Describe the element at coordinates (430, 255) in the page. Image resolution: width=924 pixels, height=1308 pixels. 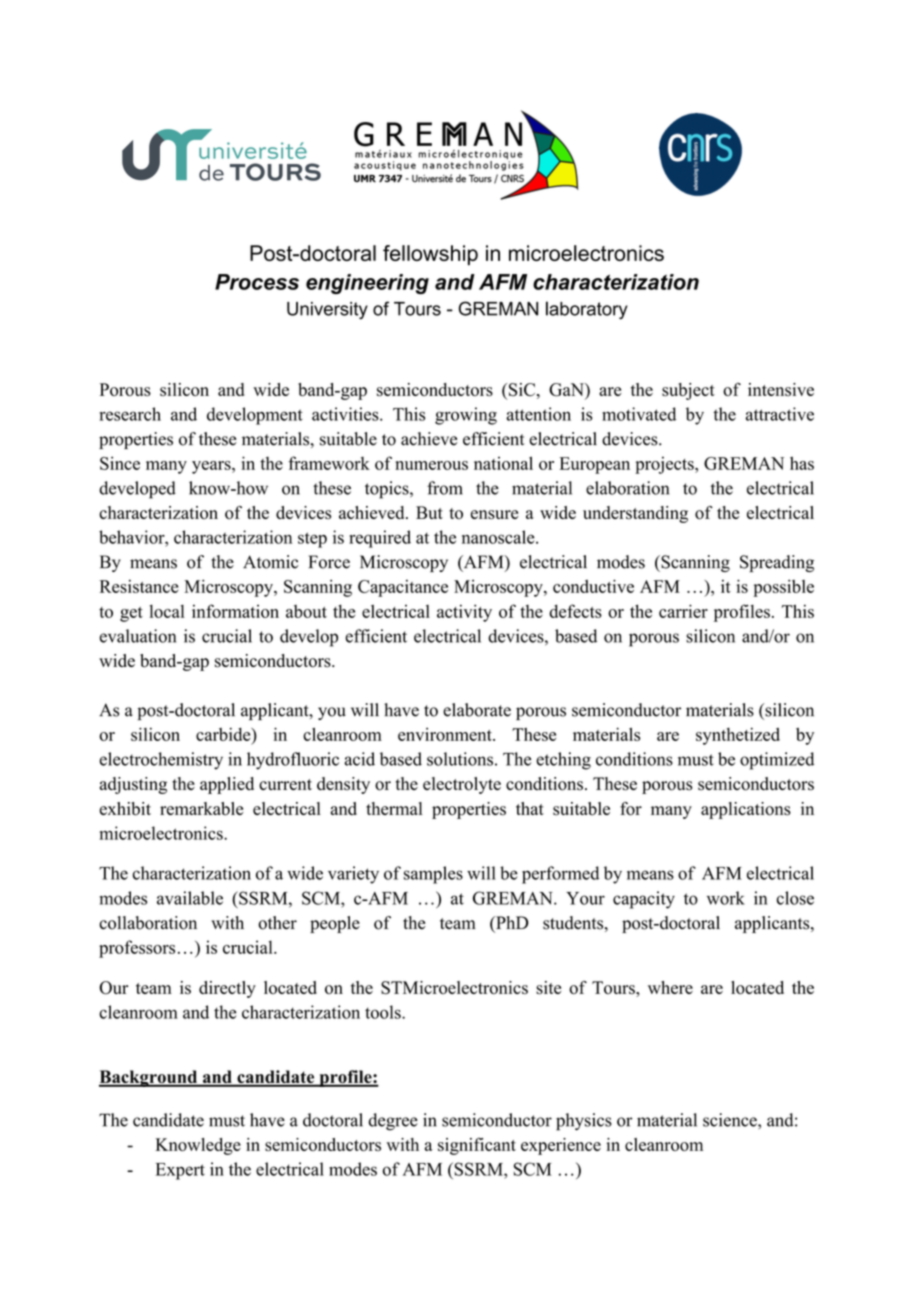
I see `fellowship` at that location.
